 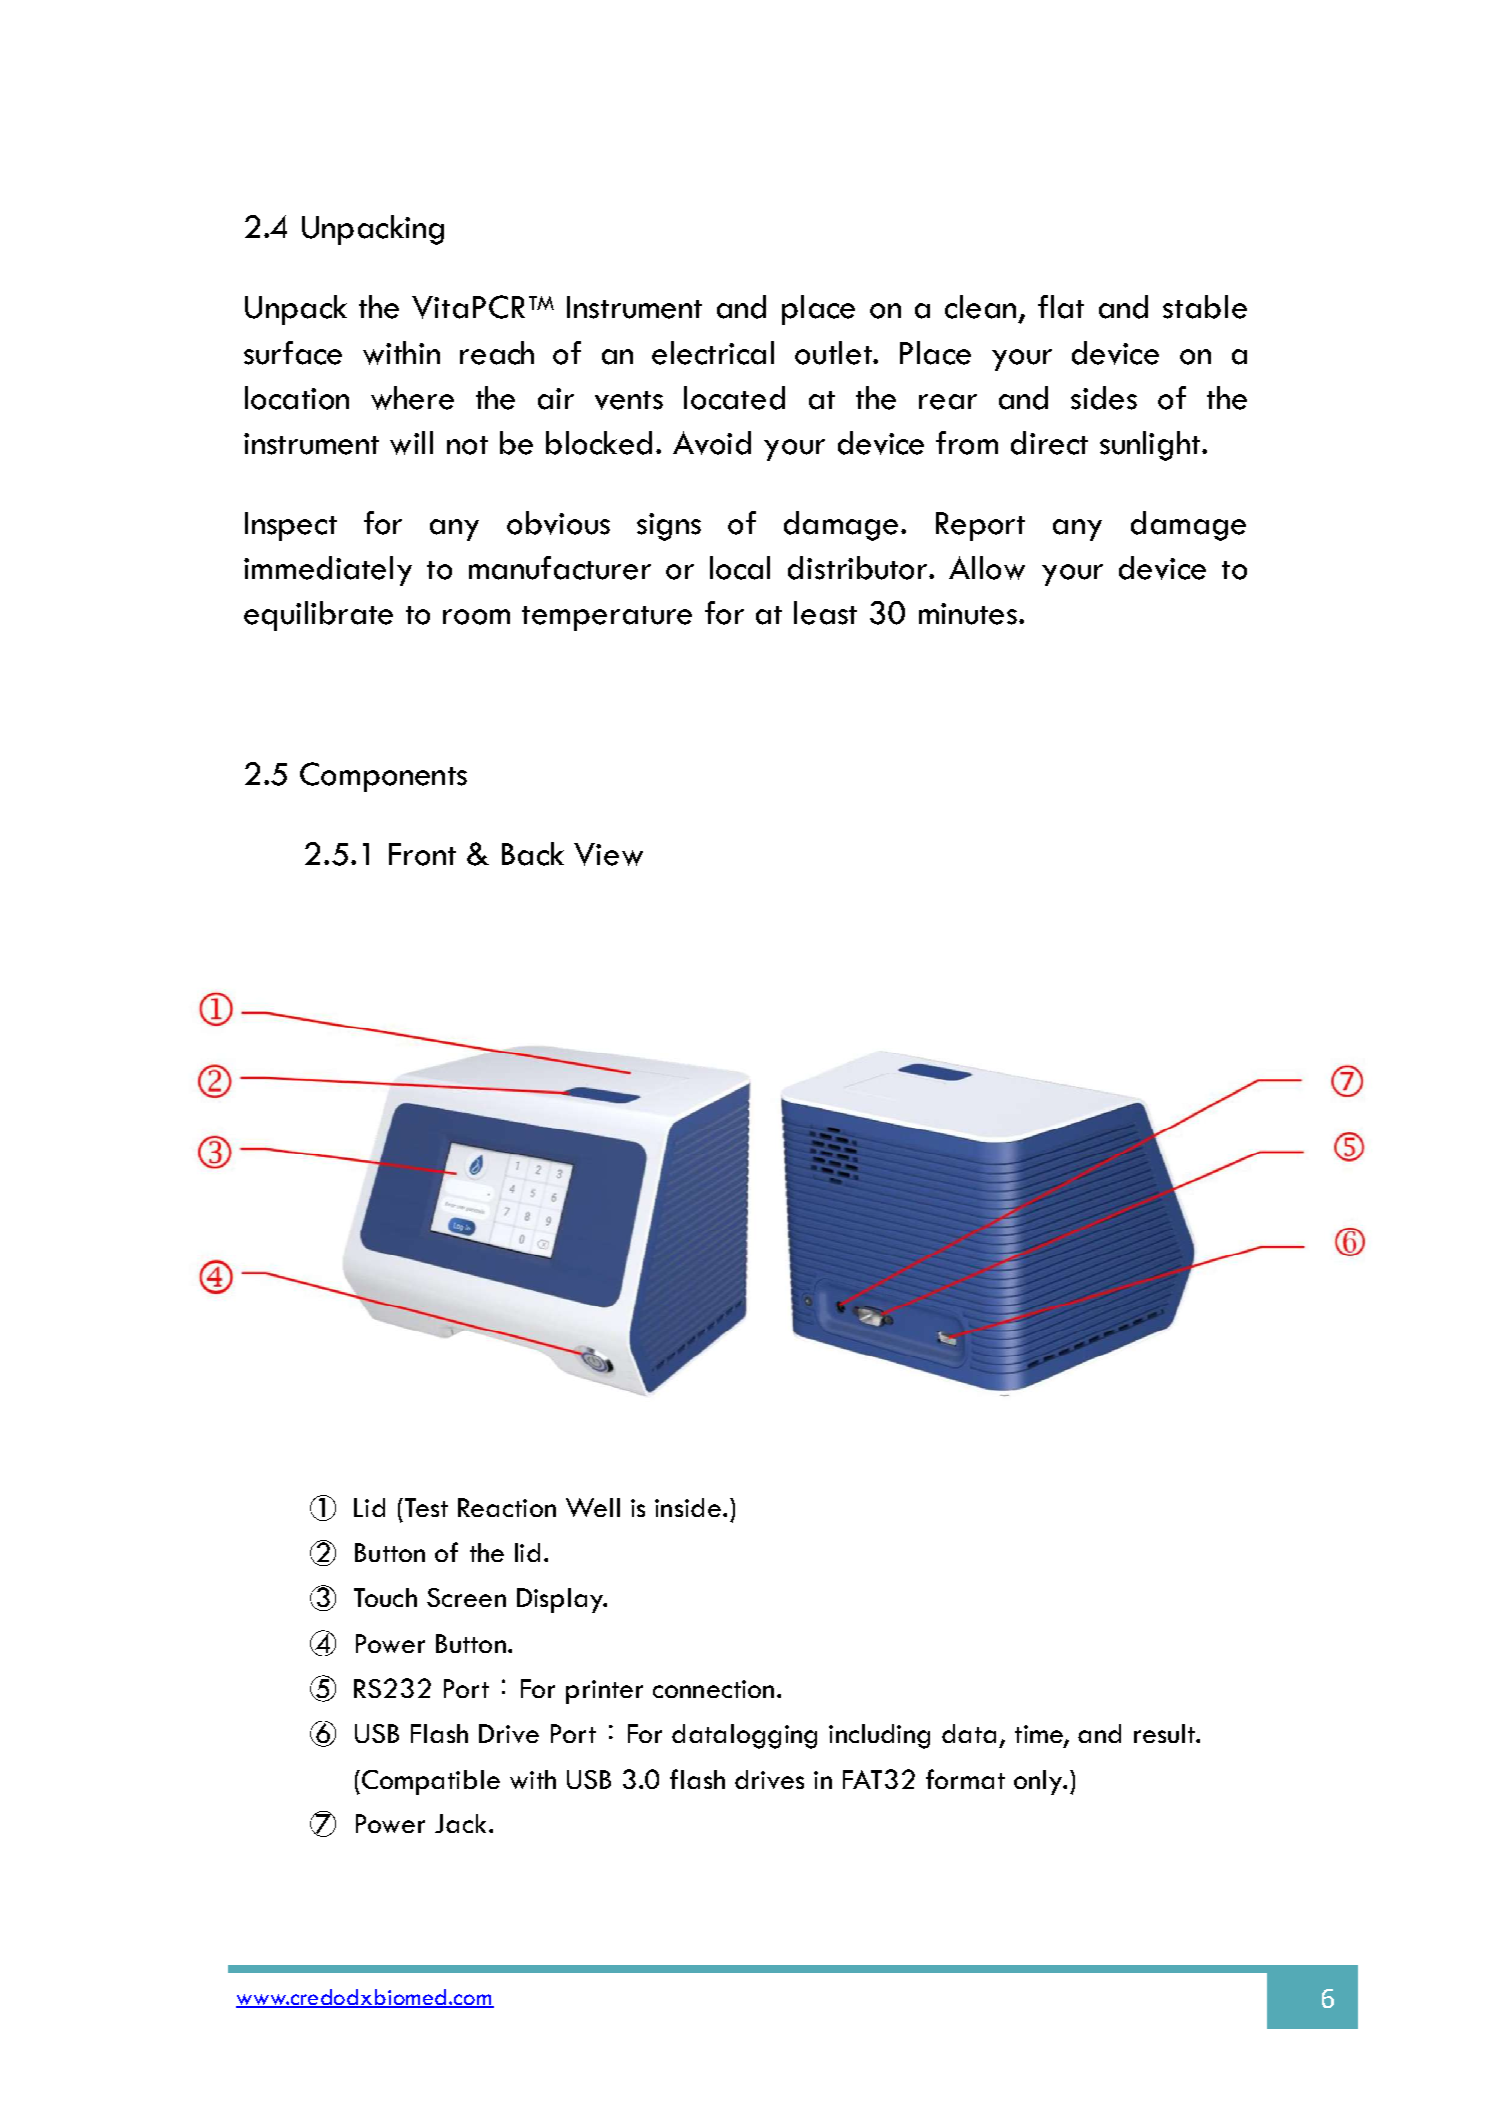 I want to click on sides, so click(x=1104, y=398).
